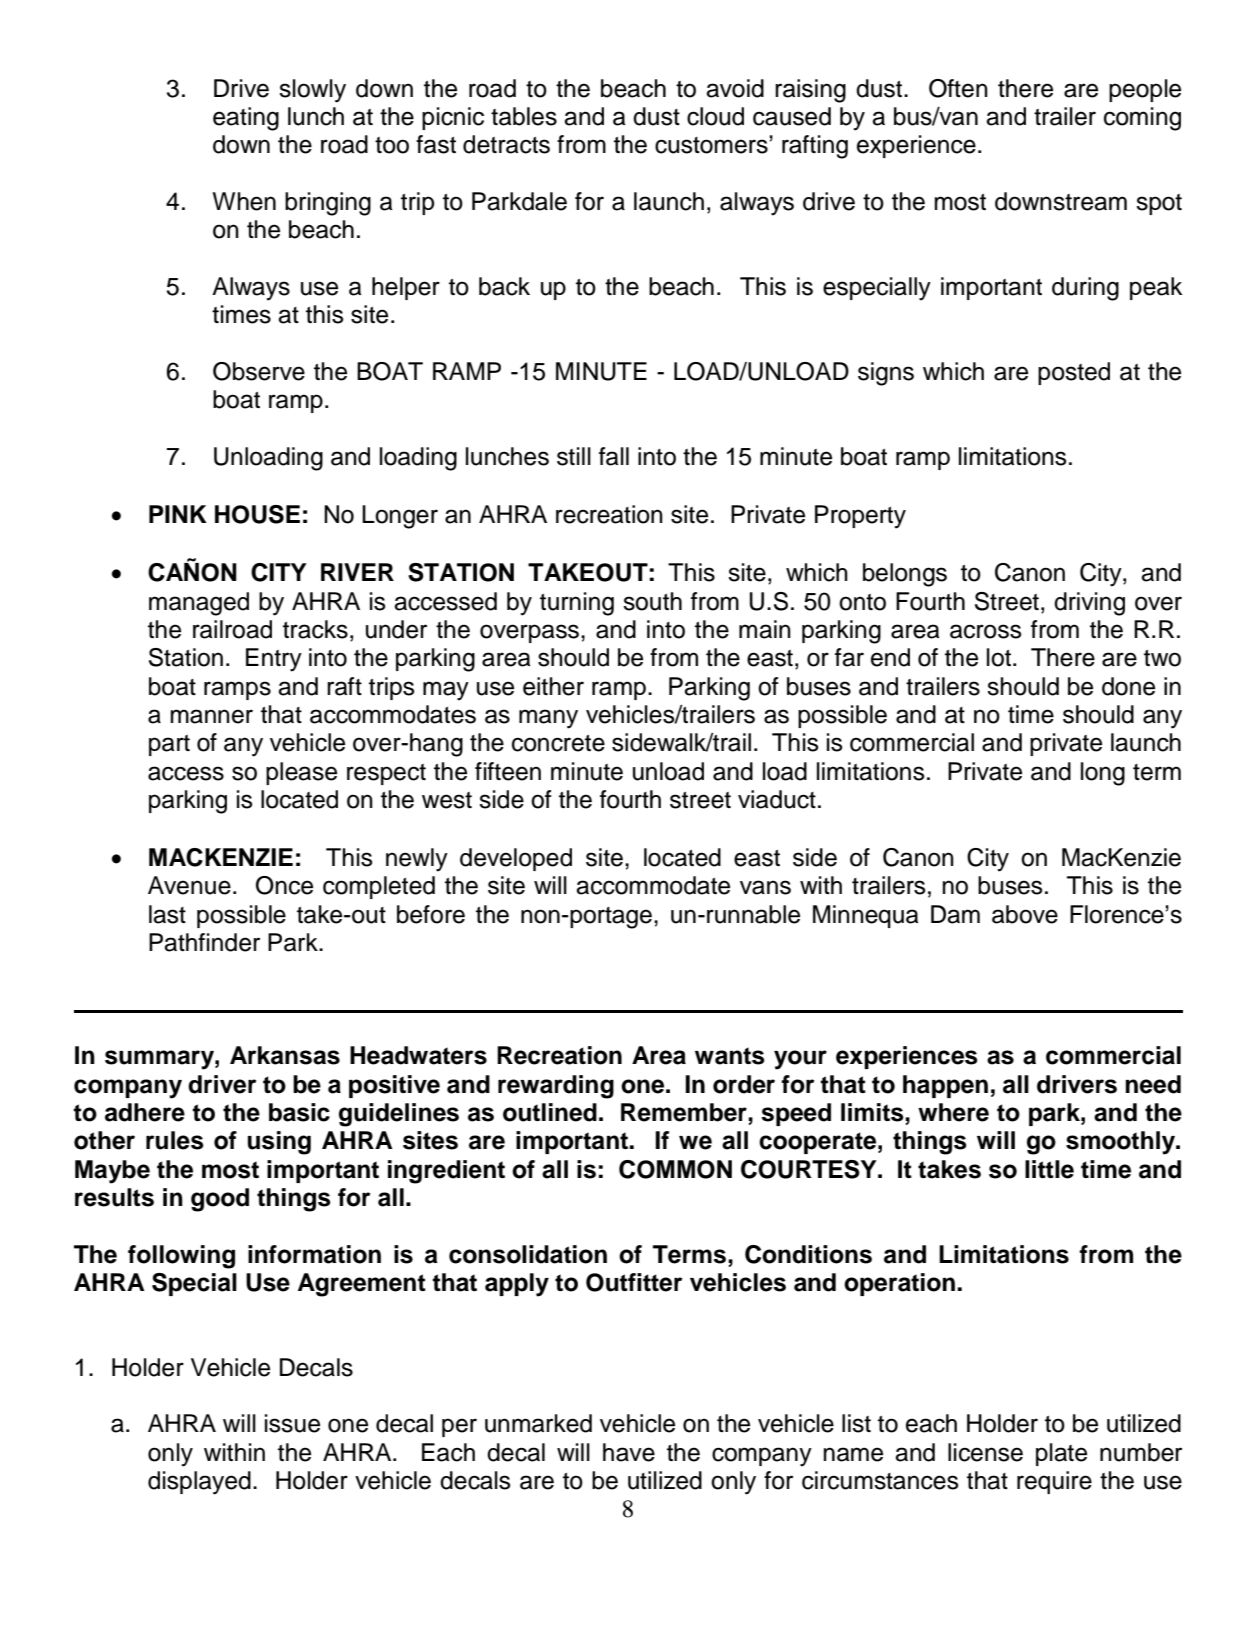  I want to click on please, so click(301, 773).
